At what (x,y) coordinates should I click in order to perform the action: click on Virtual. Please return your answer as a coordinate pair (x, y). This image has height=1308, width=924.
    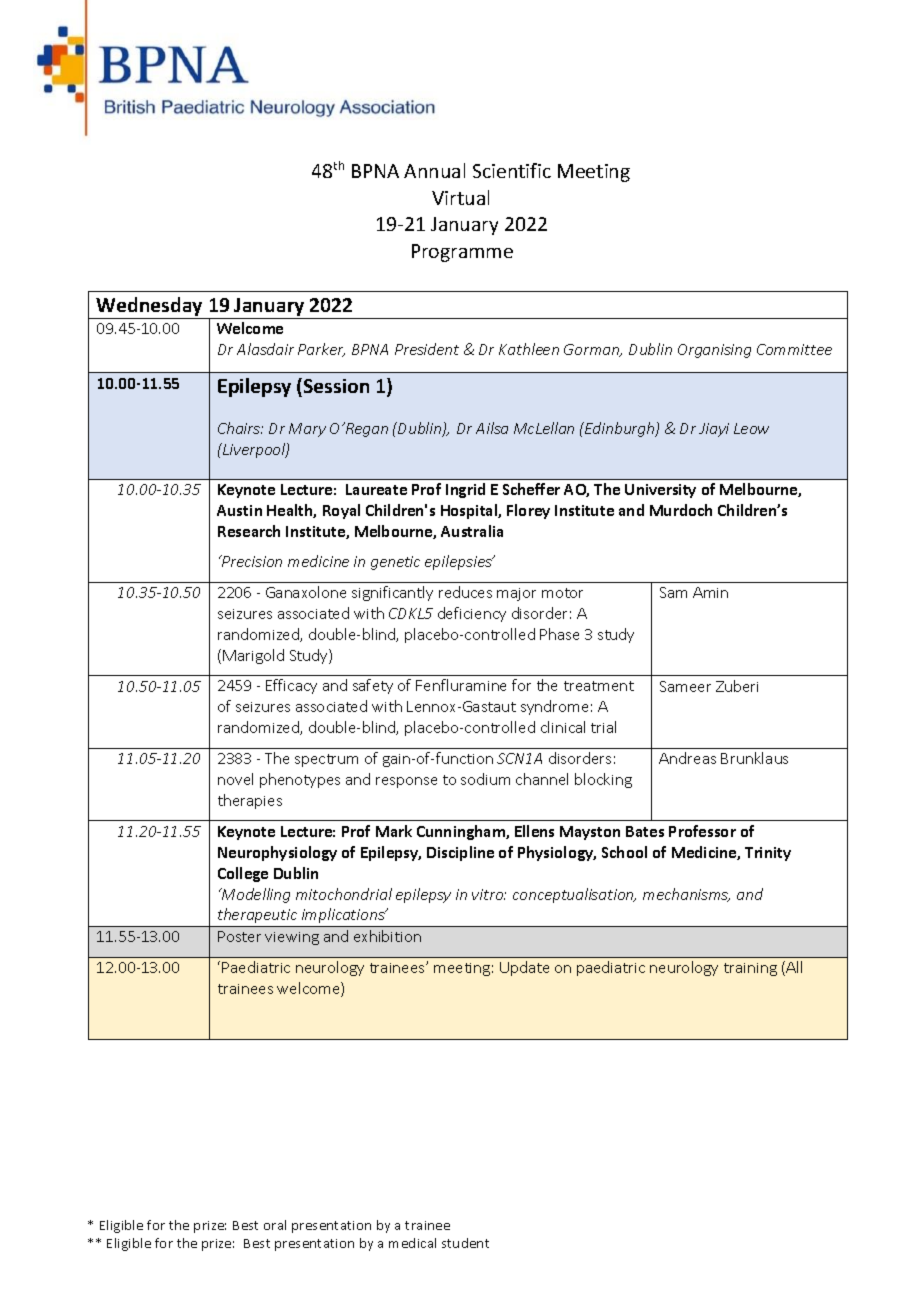
    Looking at the image, I should click on (460, 197).
